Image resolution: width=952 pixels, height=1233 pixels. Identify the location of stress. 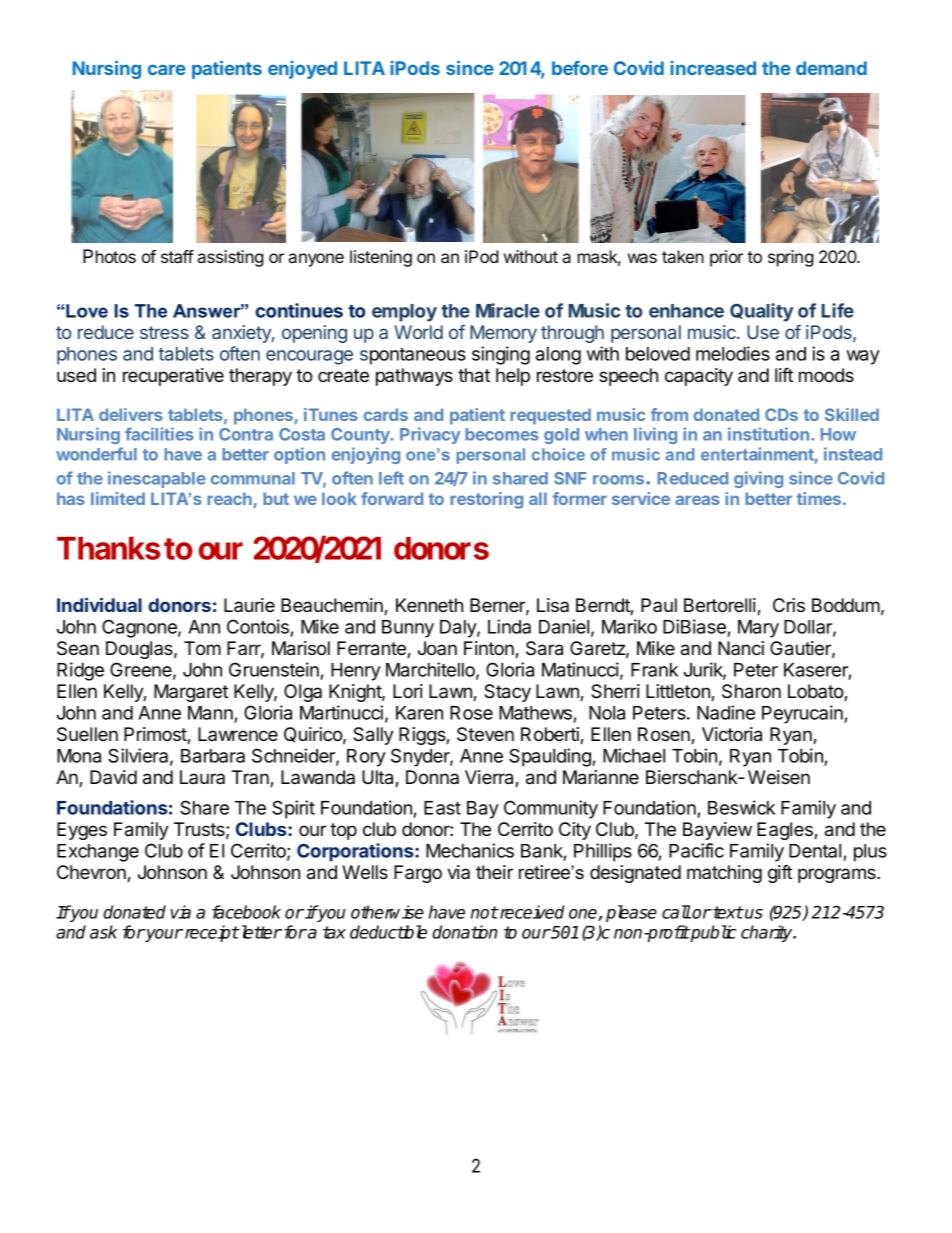
(164, 332).
